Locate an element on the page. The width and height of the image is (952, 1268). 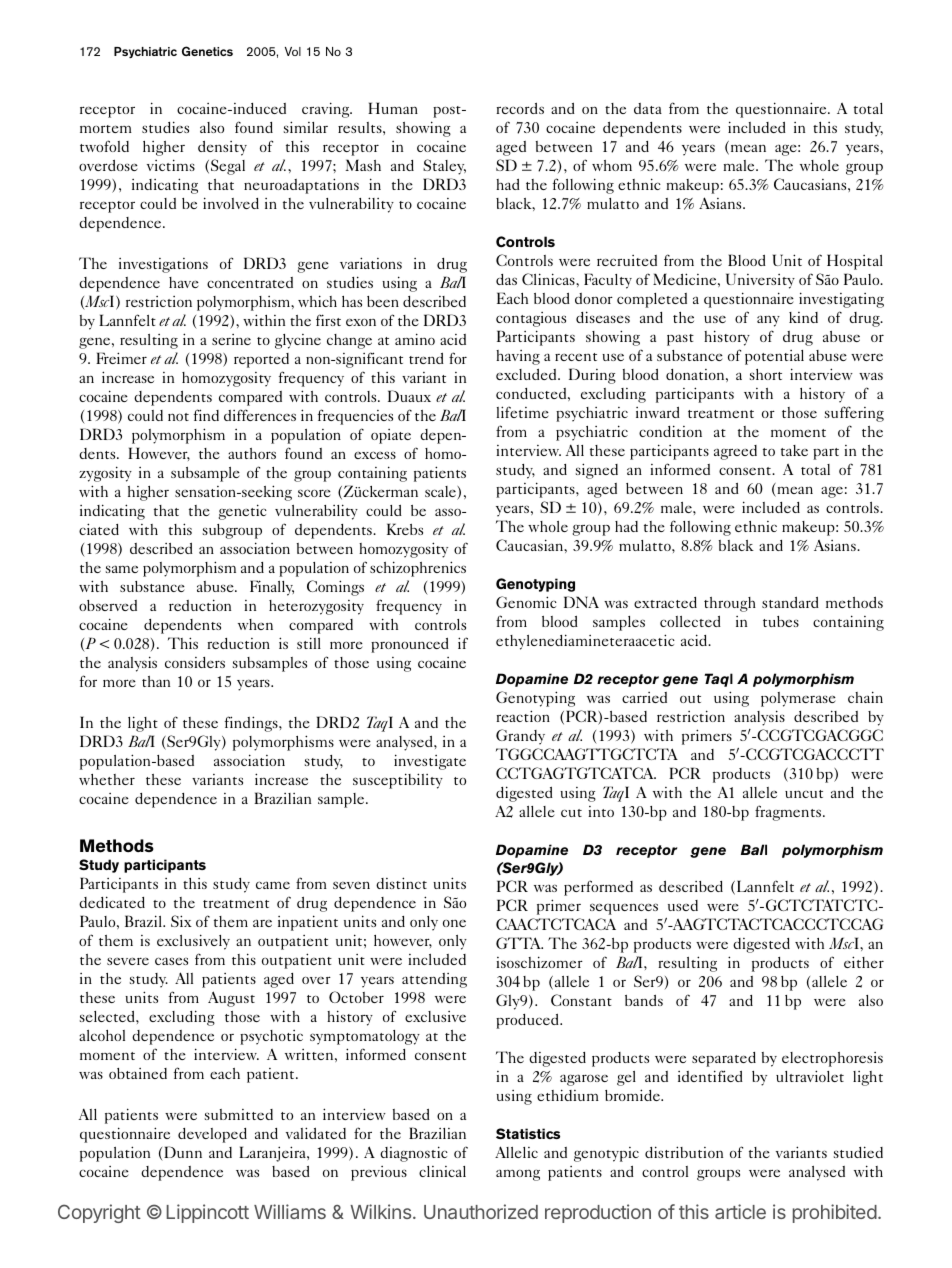
density is located at coordinates (222, 148).
